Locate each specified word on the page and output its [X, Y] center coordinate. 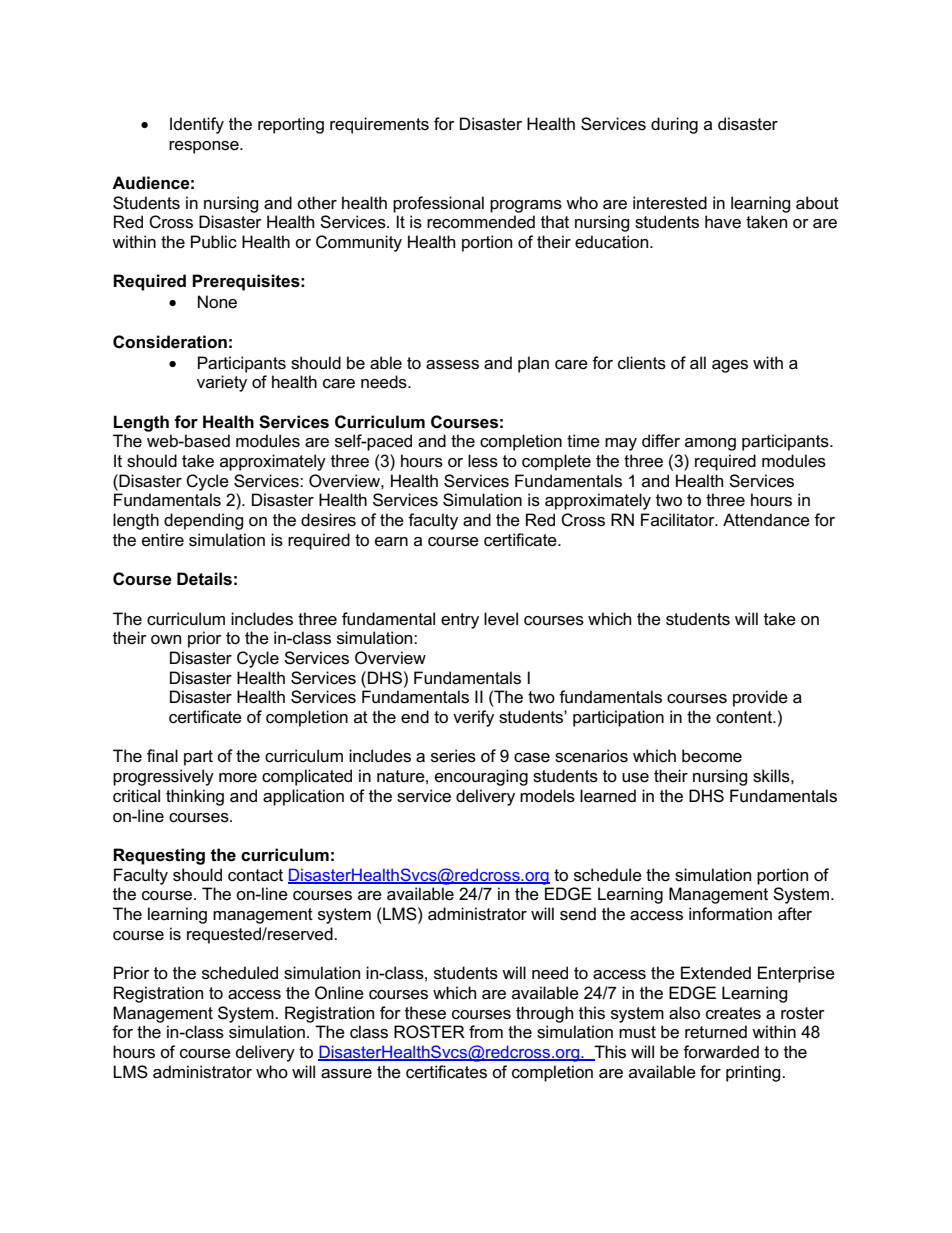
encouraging [481, 777]
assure [346, 1074]
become [712, 756]
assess [452, 365]
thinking [195, 797]
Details [204, 579]
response [205, 147]
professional [438, 204]
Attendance [766, 520]
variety [222, 383]
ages [730, 366]
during [674, 125]
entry [460, 621]
